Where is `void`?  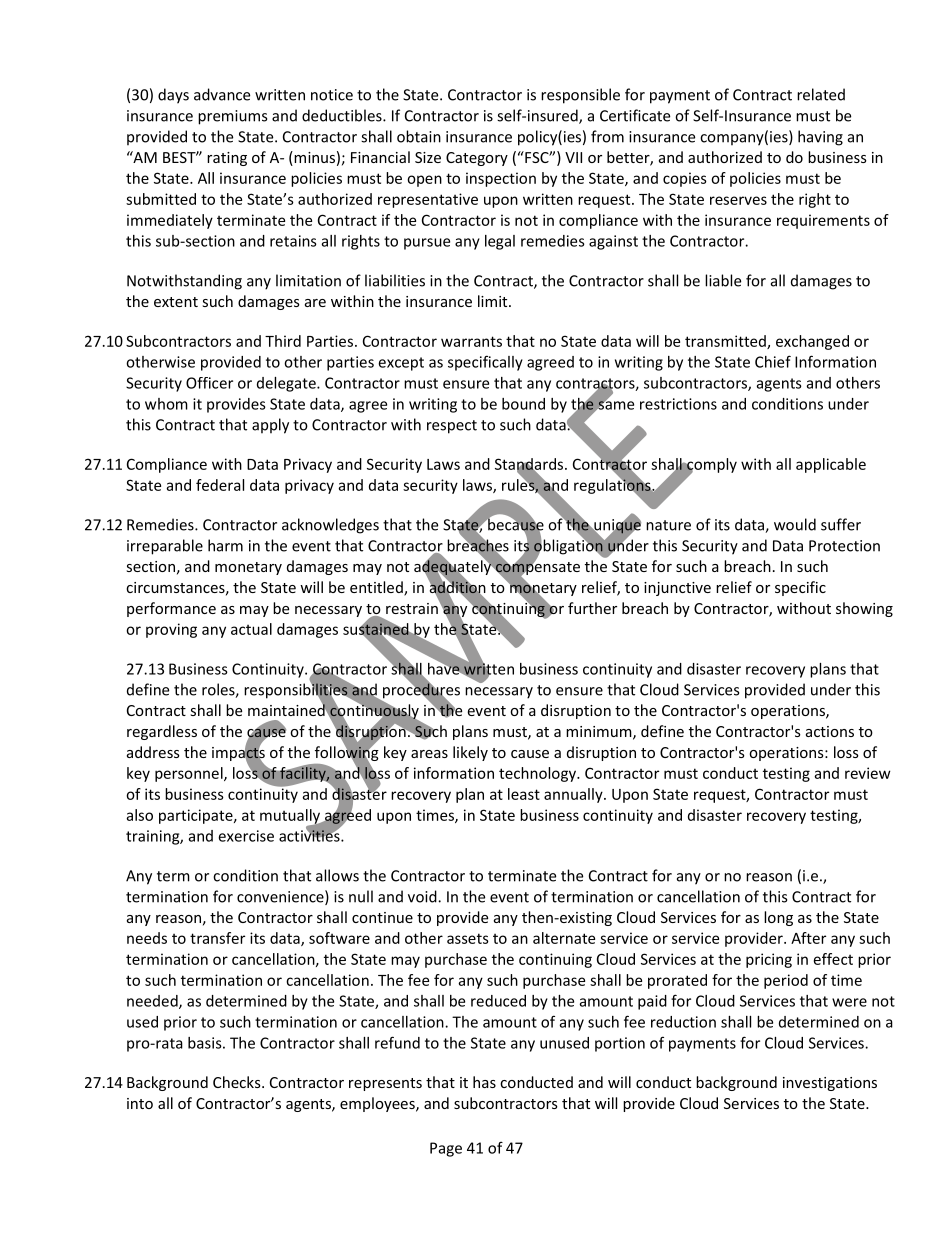 void is located at coordinates (423, 896).
